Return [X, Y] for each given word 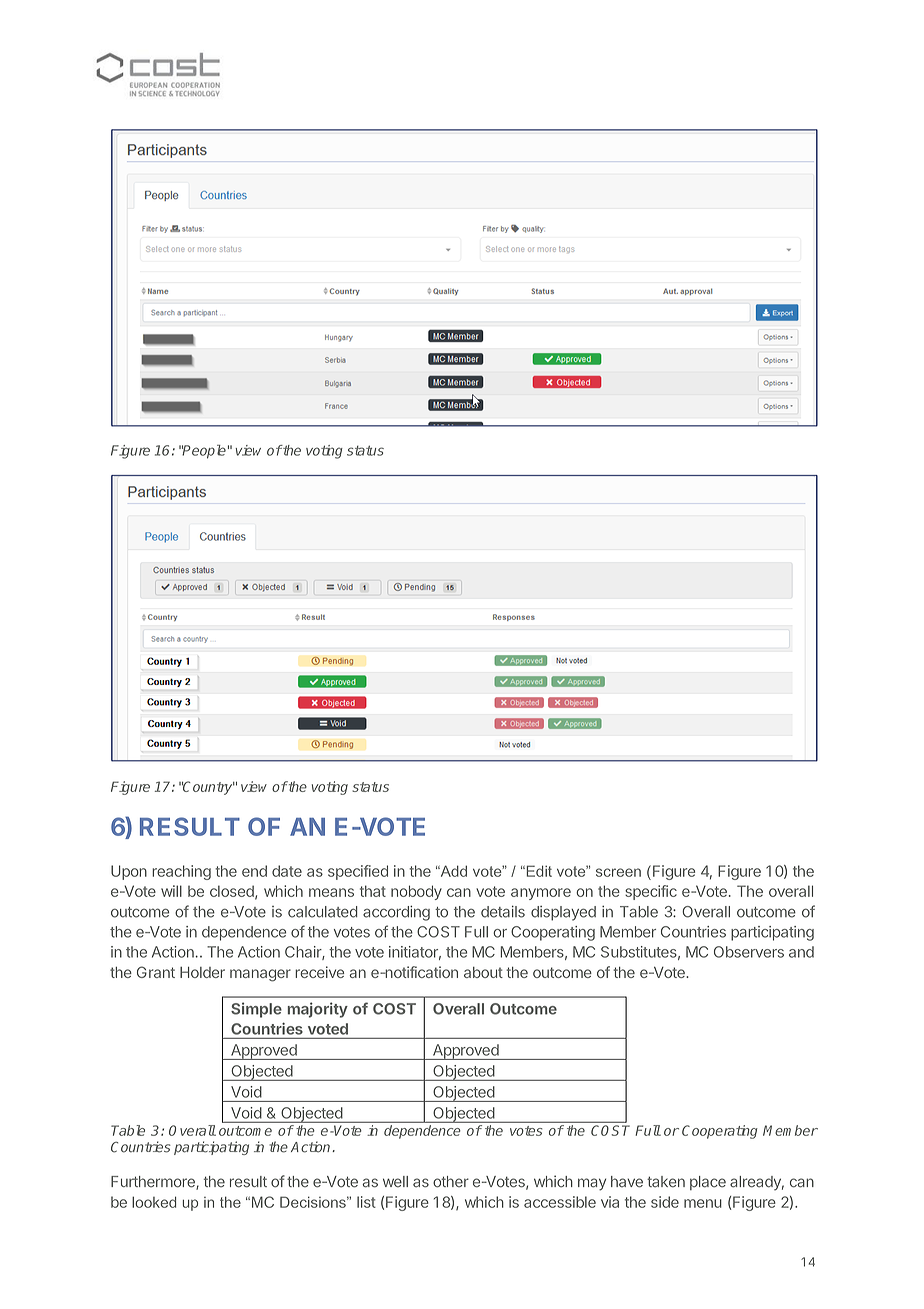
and [801, 952]
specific [651, 892]
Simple [256, 1010]
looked [154, 1202]
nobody [416, 892]
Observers [749, 952]
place [708, 1183]
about [483, 972]
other [451, 1182]
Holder [202, 972]
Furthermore [154, 1183]
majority [318, 1010]
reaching [181, 872]
